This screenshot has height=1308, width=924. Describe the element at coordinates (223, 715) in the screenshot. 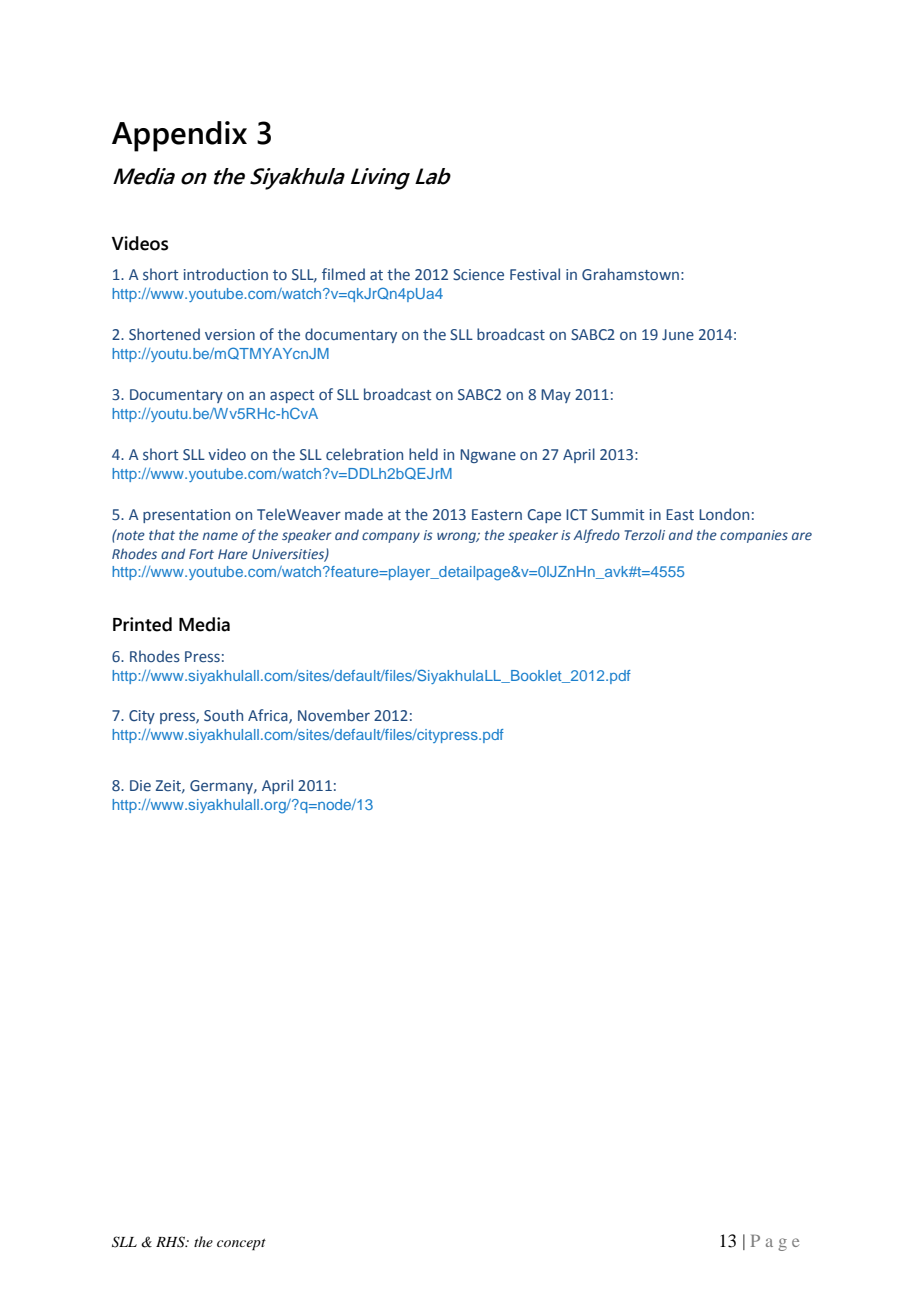

I see `South` at that location.
